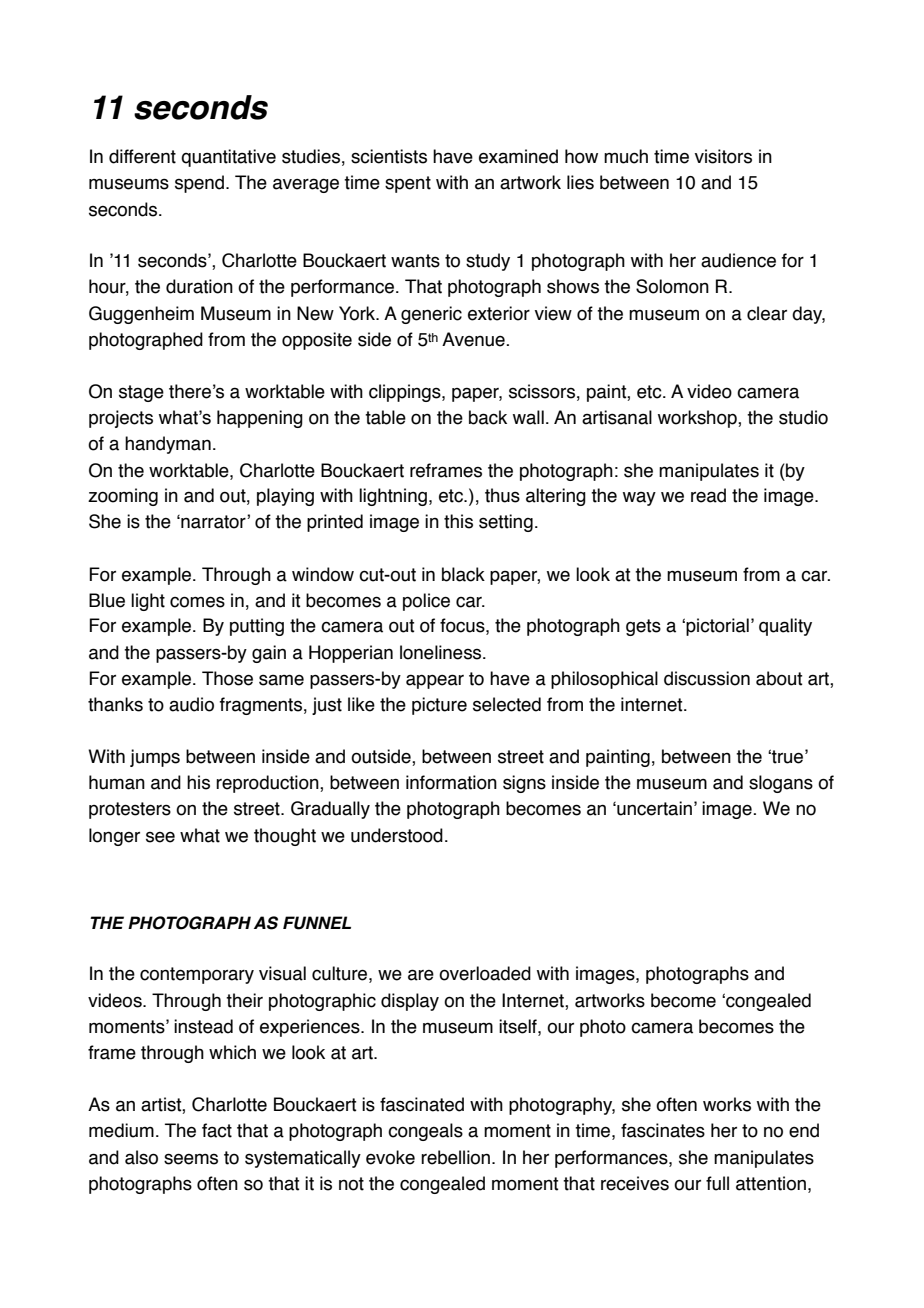 The height and width of the page is (1308, 924). What do you see at coordinates (199, 184) in the page?
I see `spend` at bounding box center [199, 184].
